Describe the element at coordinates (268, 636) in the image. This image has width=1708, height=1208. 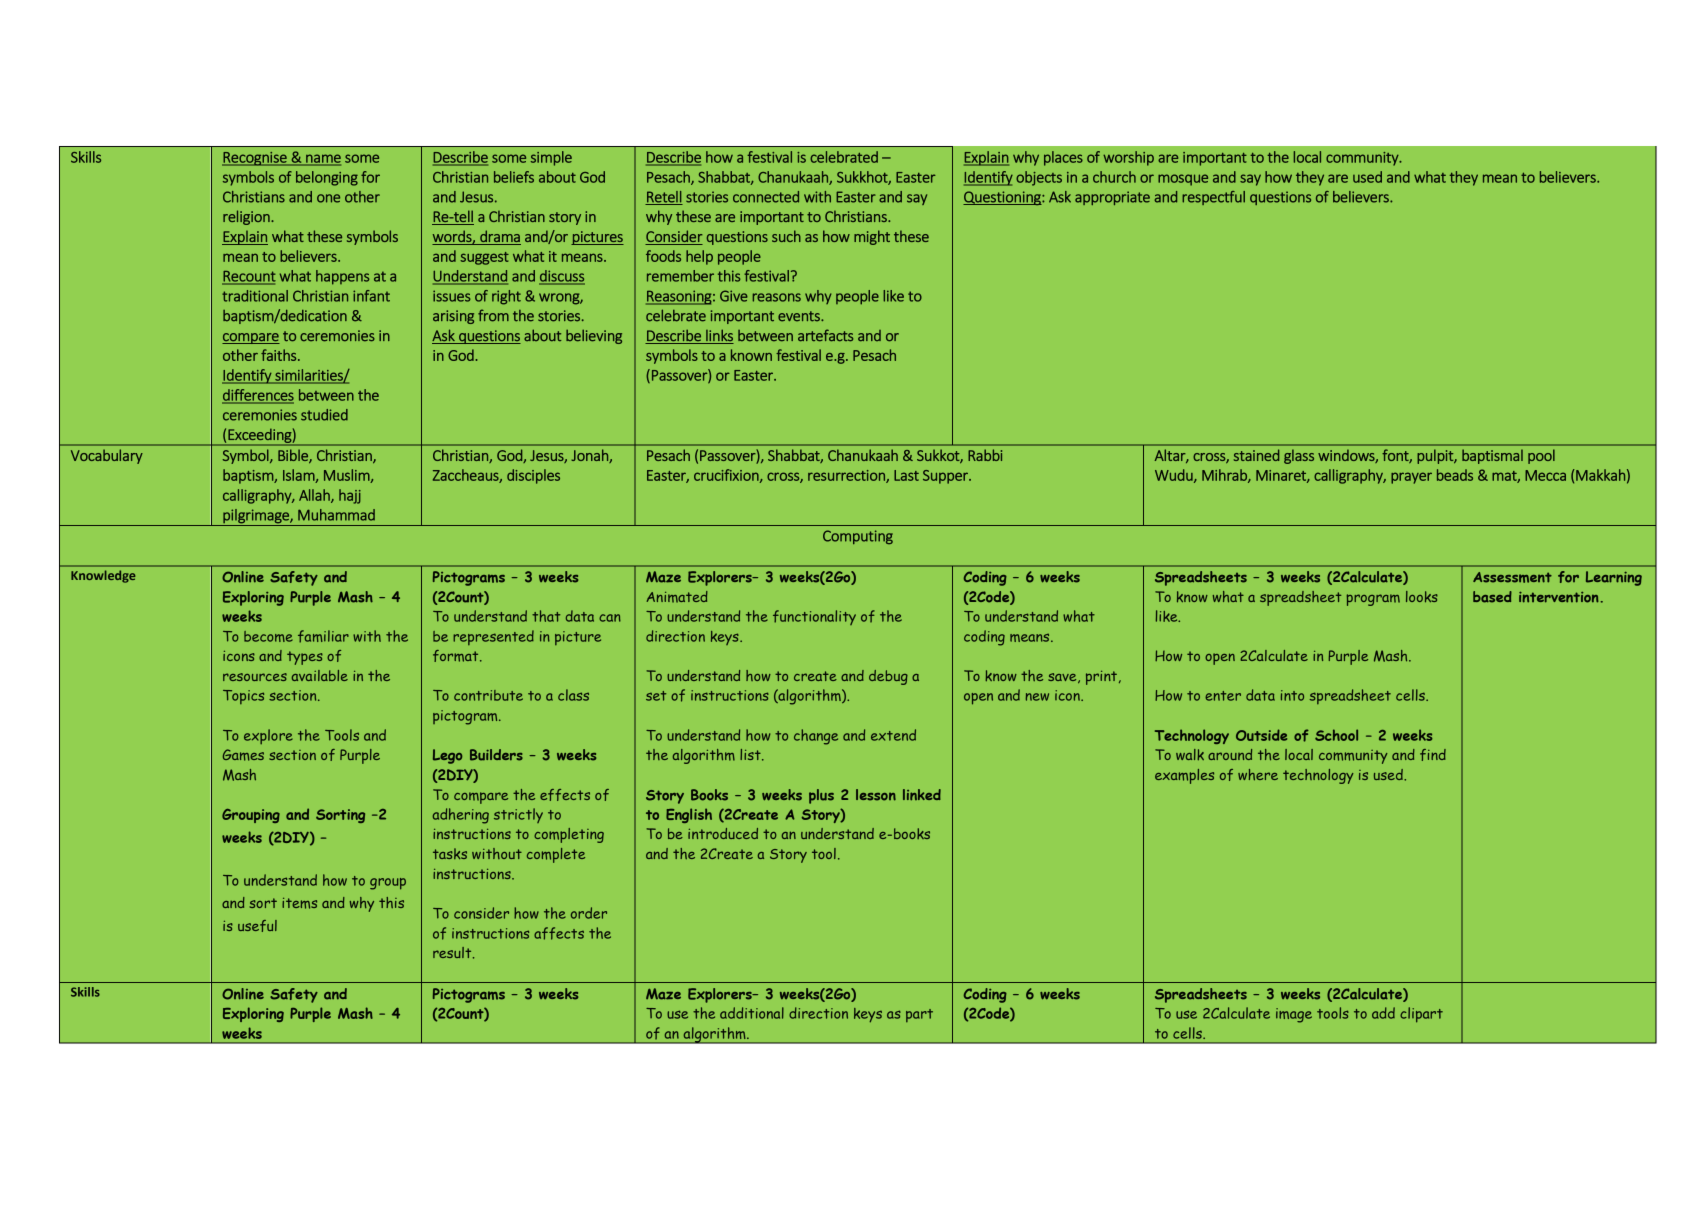
I see `become` at that location.
